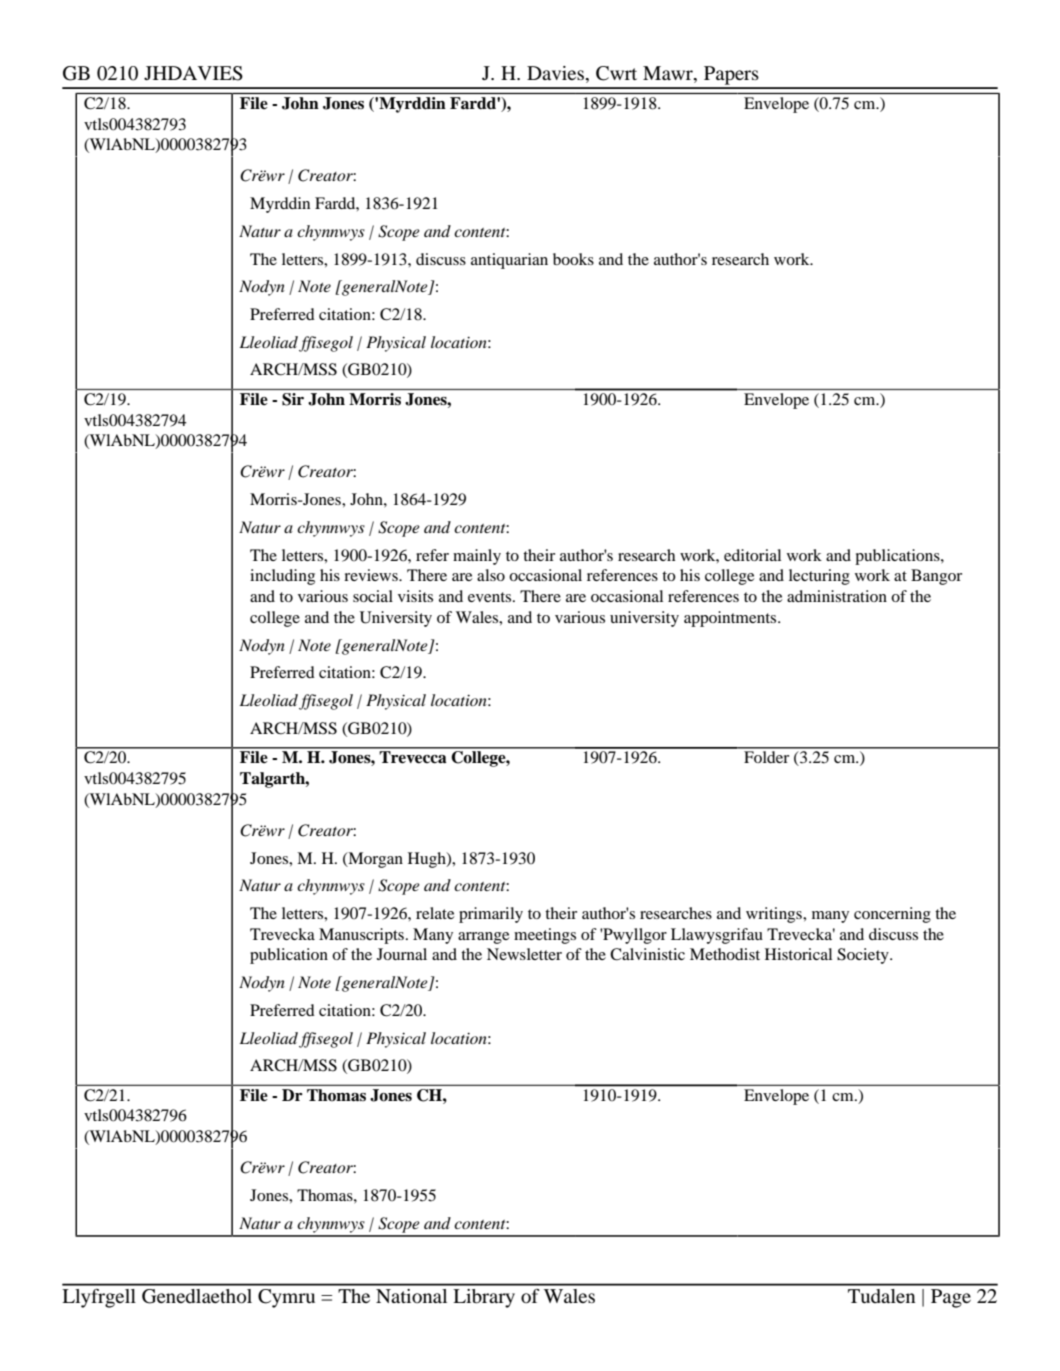  Describe the element at coordinates (951, 1298) in the screenshot. I see `Page` at that location.
